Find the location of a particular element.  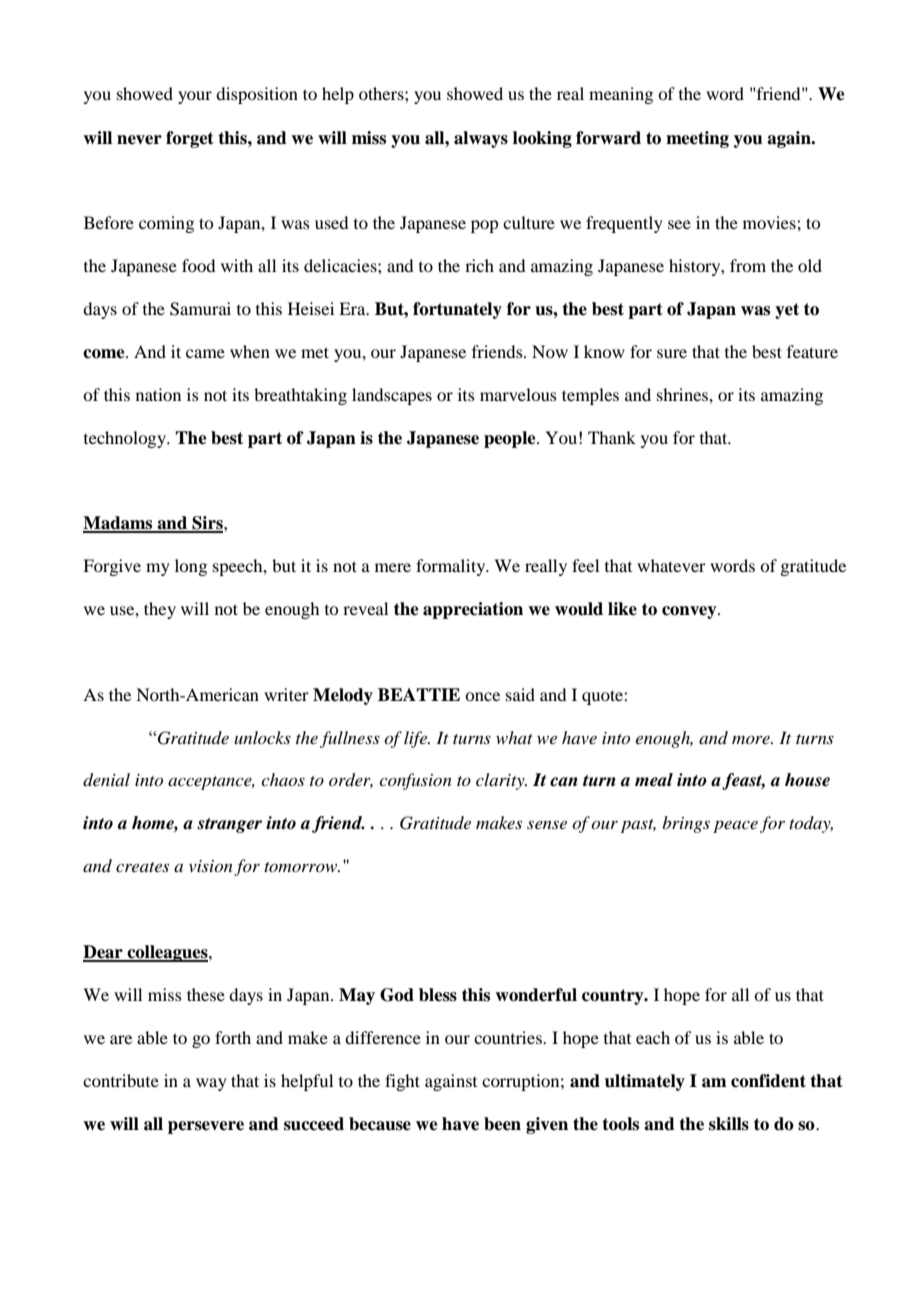

convey is located at coordinates (690, 612).
